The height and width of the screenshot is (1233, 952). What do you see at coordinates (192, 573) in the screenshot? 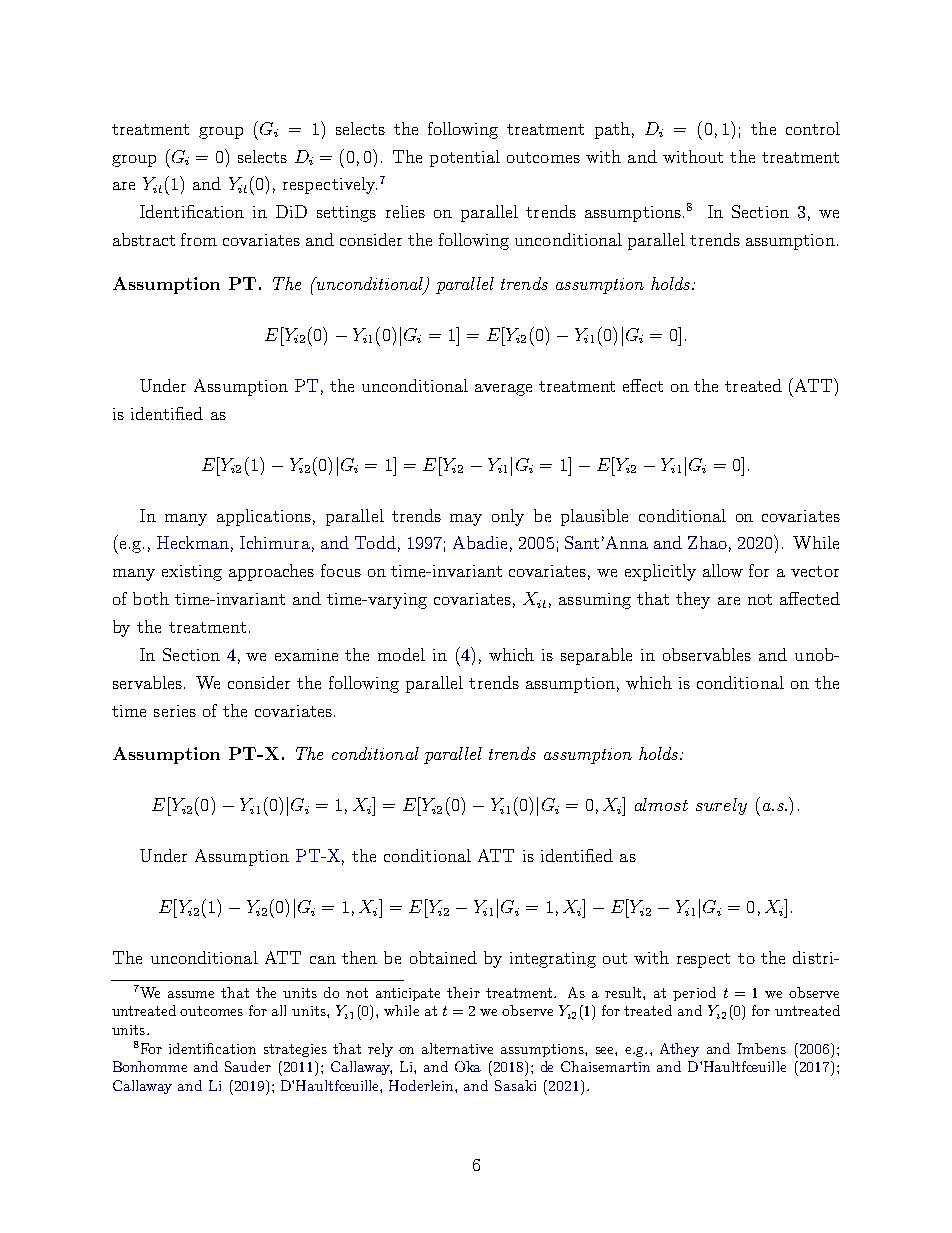
I see `existing` at bounding box center [192, 573].
